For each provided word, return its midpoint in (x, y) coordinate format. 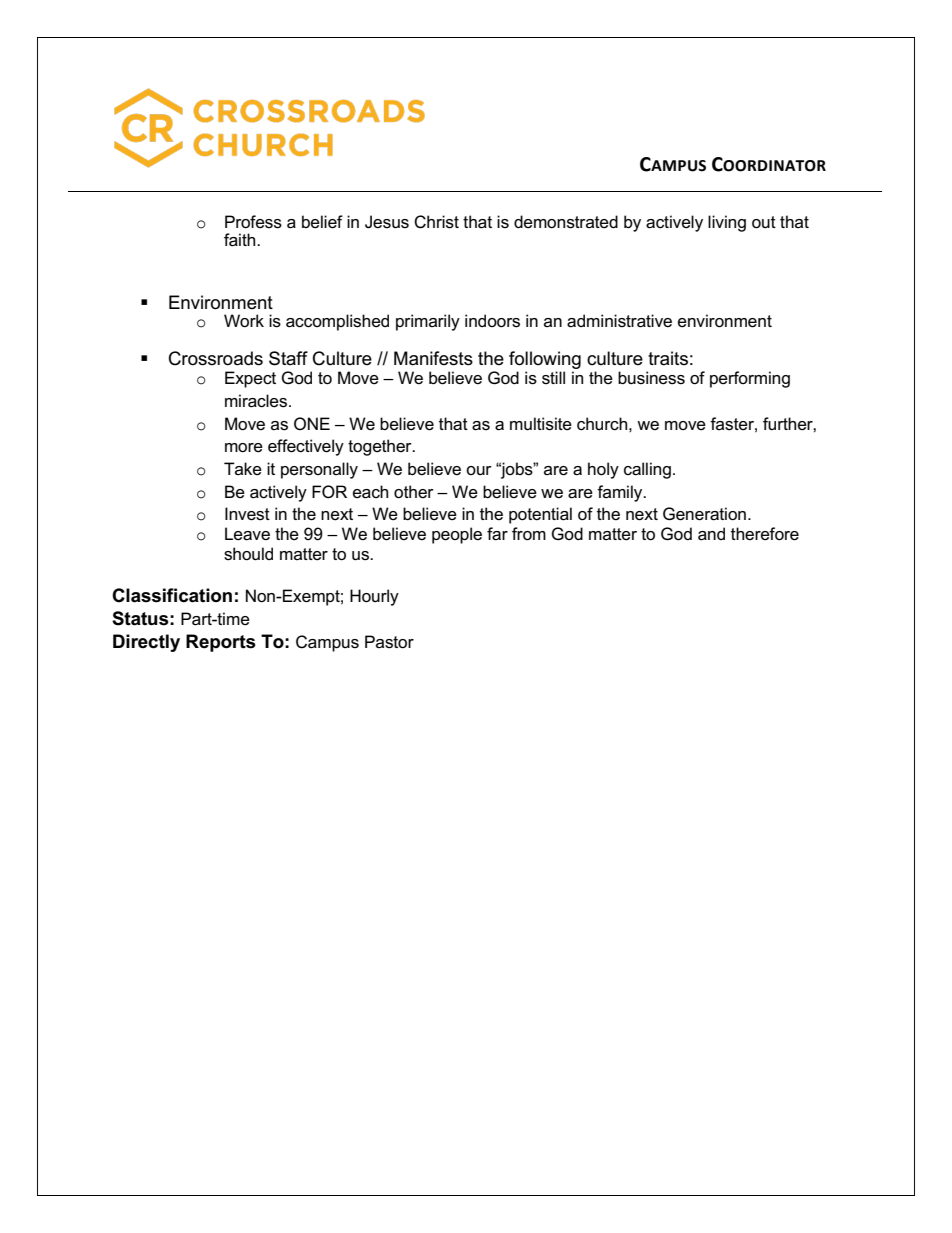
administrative (619, 321)
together (381, 447)
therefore (765, 534)
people (457, 535)
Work (244, 321)
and (711, 534)
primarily (428, 322)
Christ (436, 222)
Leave (247, 534)
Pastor (389, 642)
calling (647, 470)
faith (241, 240)
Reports (221, 643)
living (727, 223)
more (244, 448)
